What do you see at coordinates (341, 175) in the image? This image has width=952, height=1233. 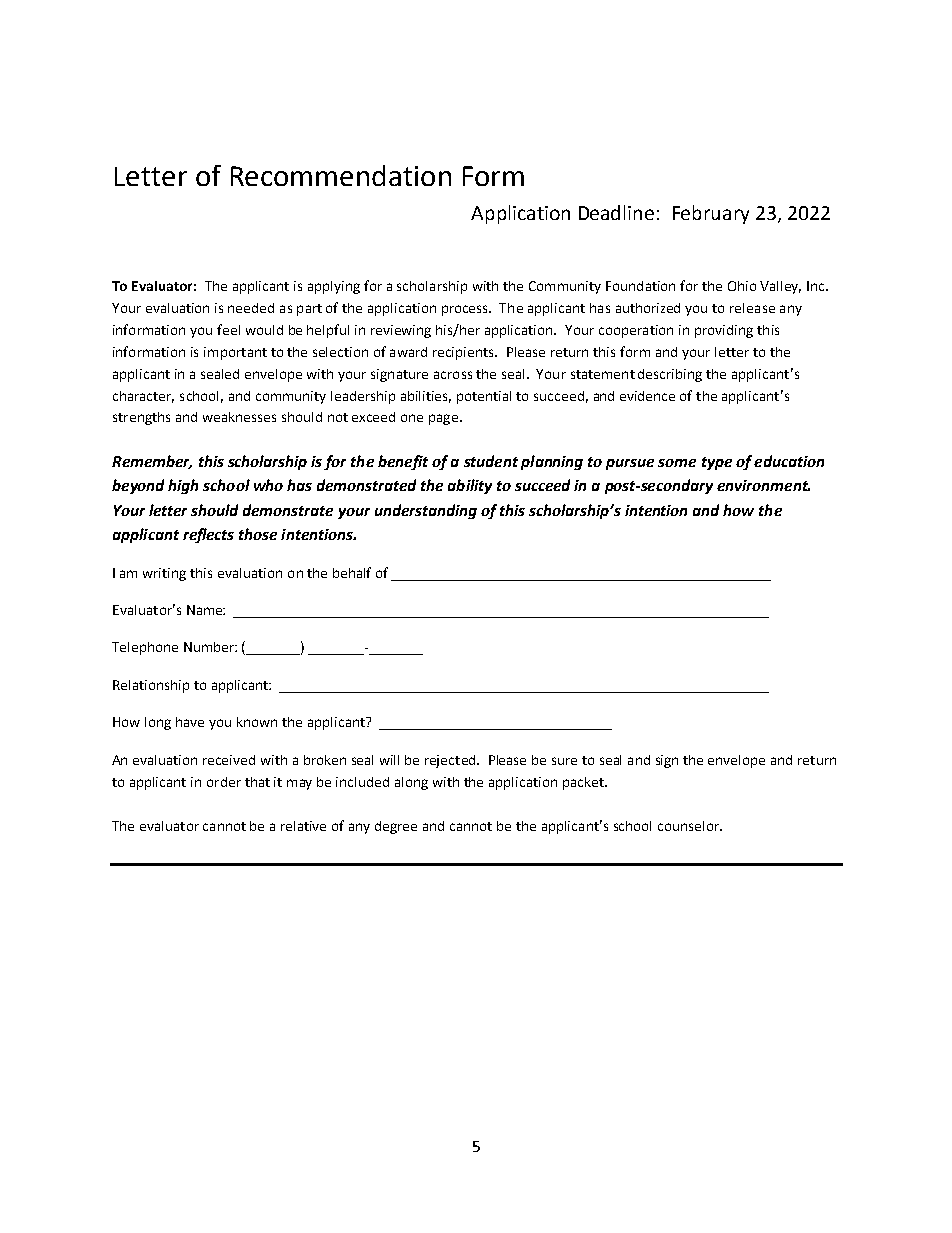 I see `Recommendation` at bounding box center [341, 175].
